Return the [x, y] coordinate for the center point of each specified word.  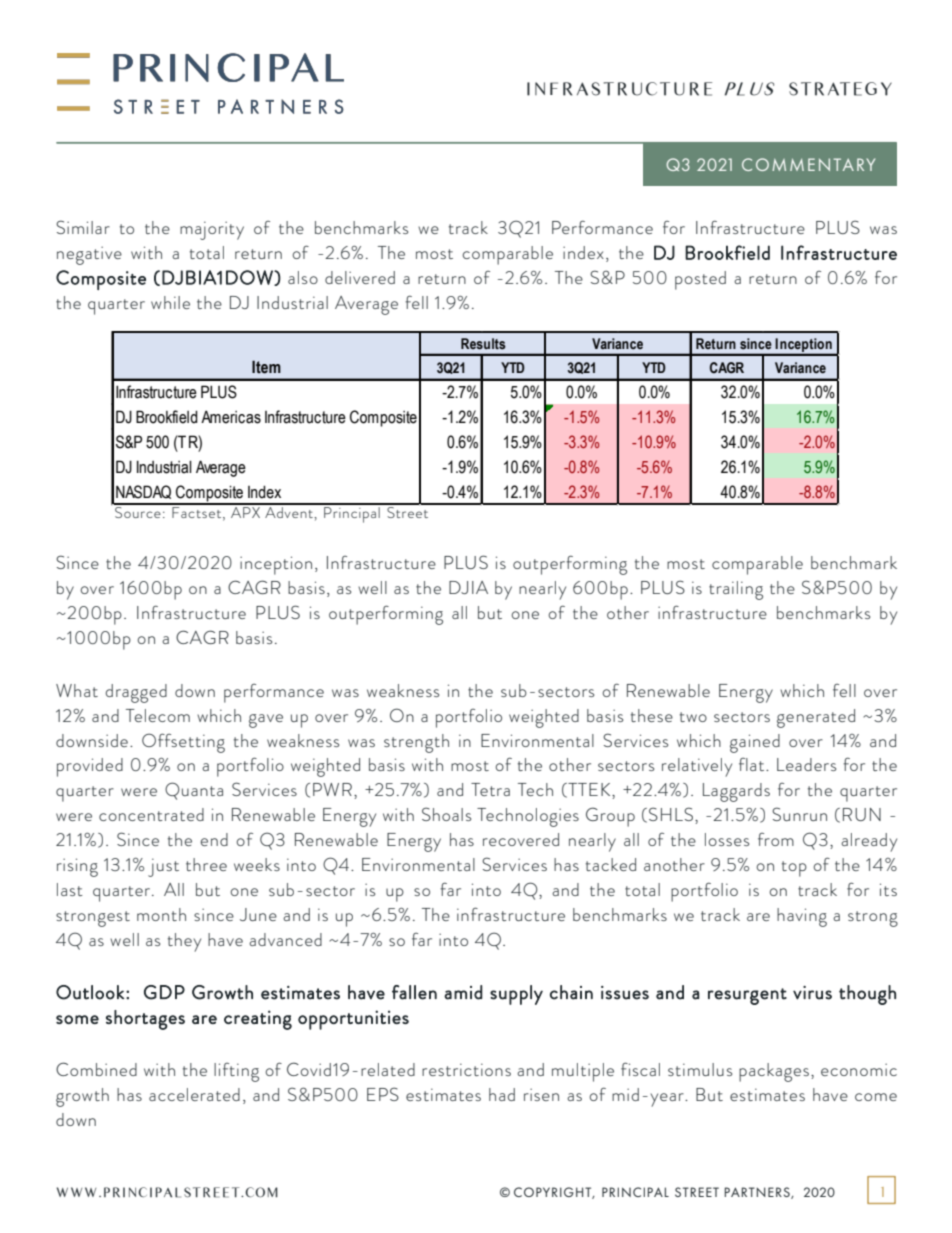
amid [463, 992]
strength [416, 743]
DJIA [468, 587]
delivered [360, 277]
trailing [736, 590]
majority [212, 230]
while [170, 302]
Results [483, 344]
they [184, 942]
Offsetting [183, 743]
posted [700, 280]
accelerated [194, 1094]
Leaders [806, 764]
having [802, 917]
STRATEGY [840, 89]
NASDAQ [143, 492]
